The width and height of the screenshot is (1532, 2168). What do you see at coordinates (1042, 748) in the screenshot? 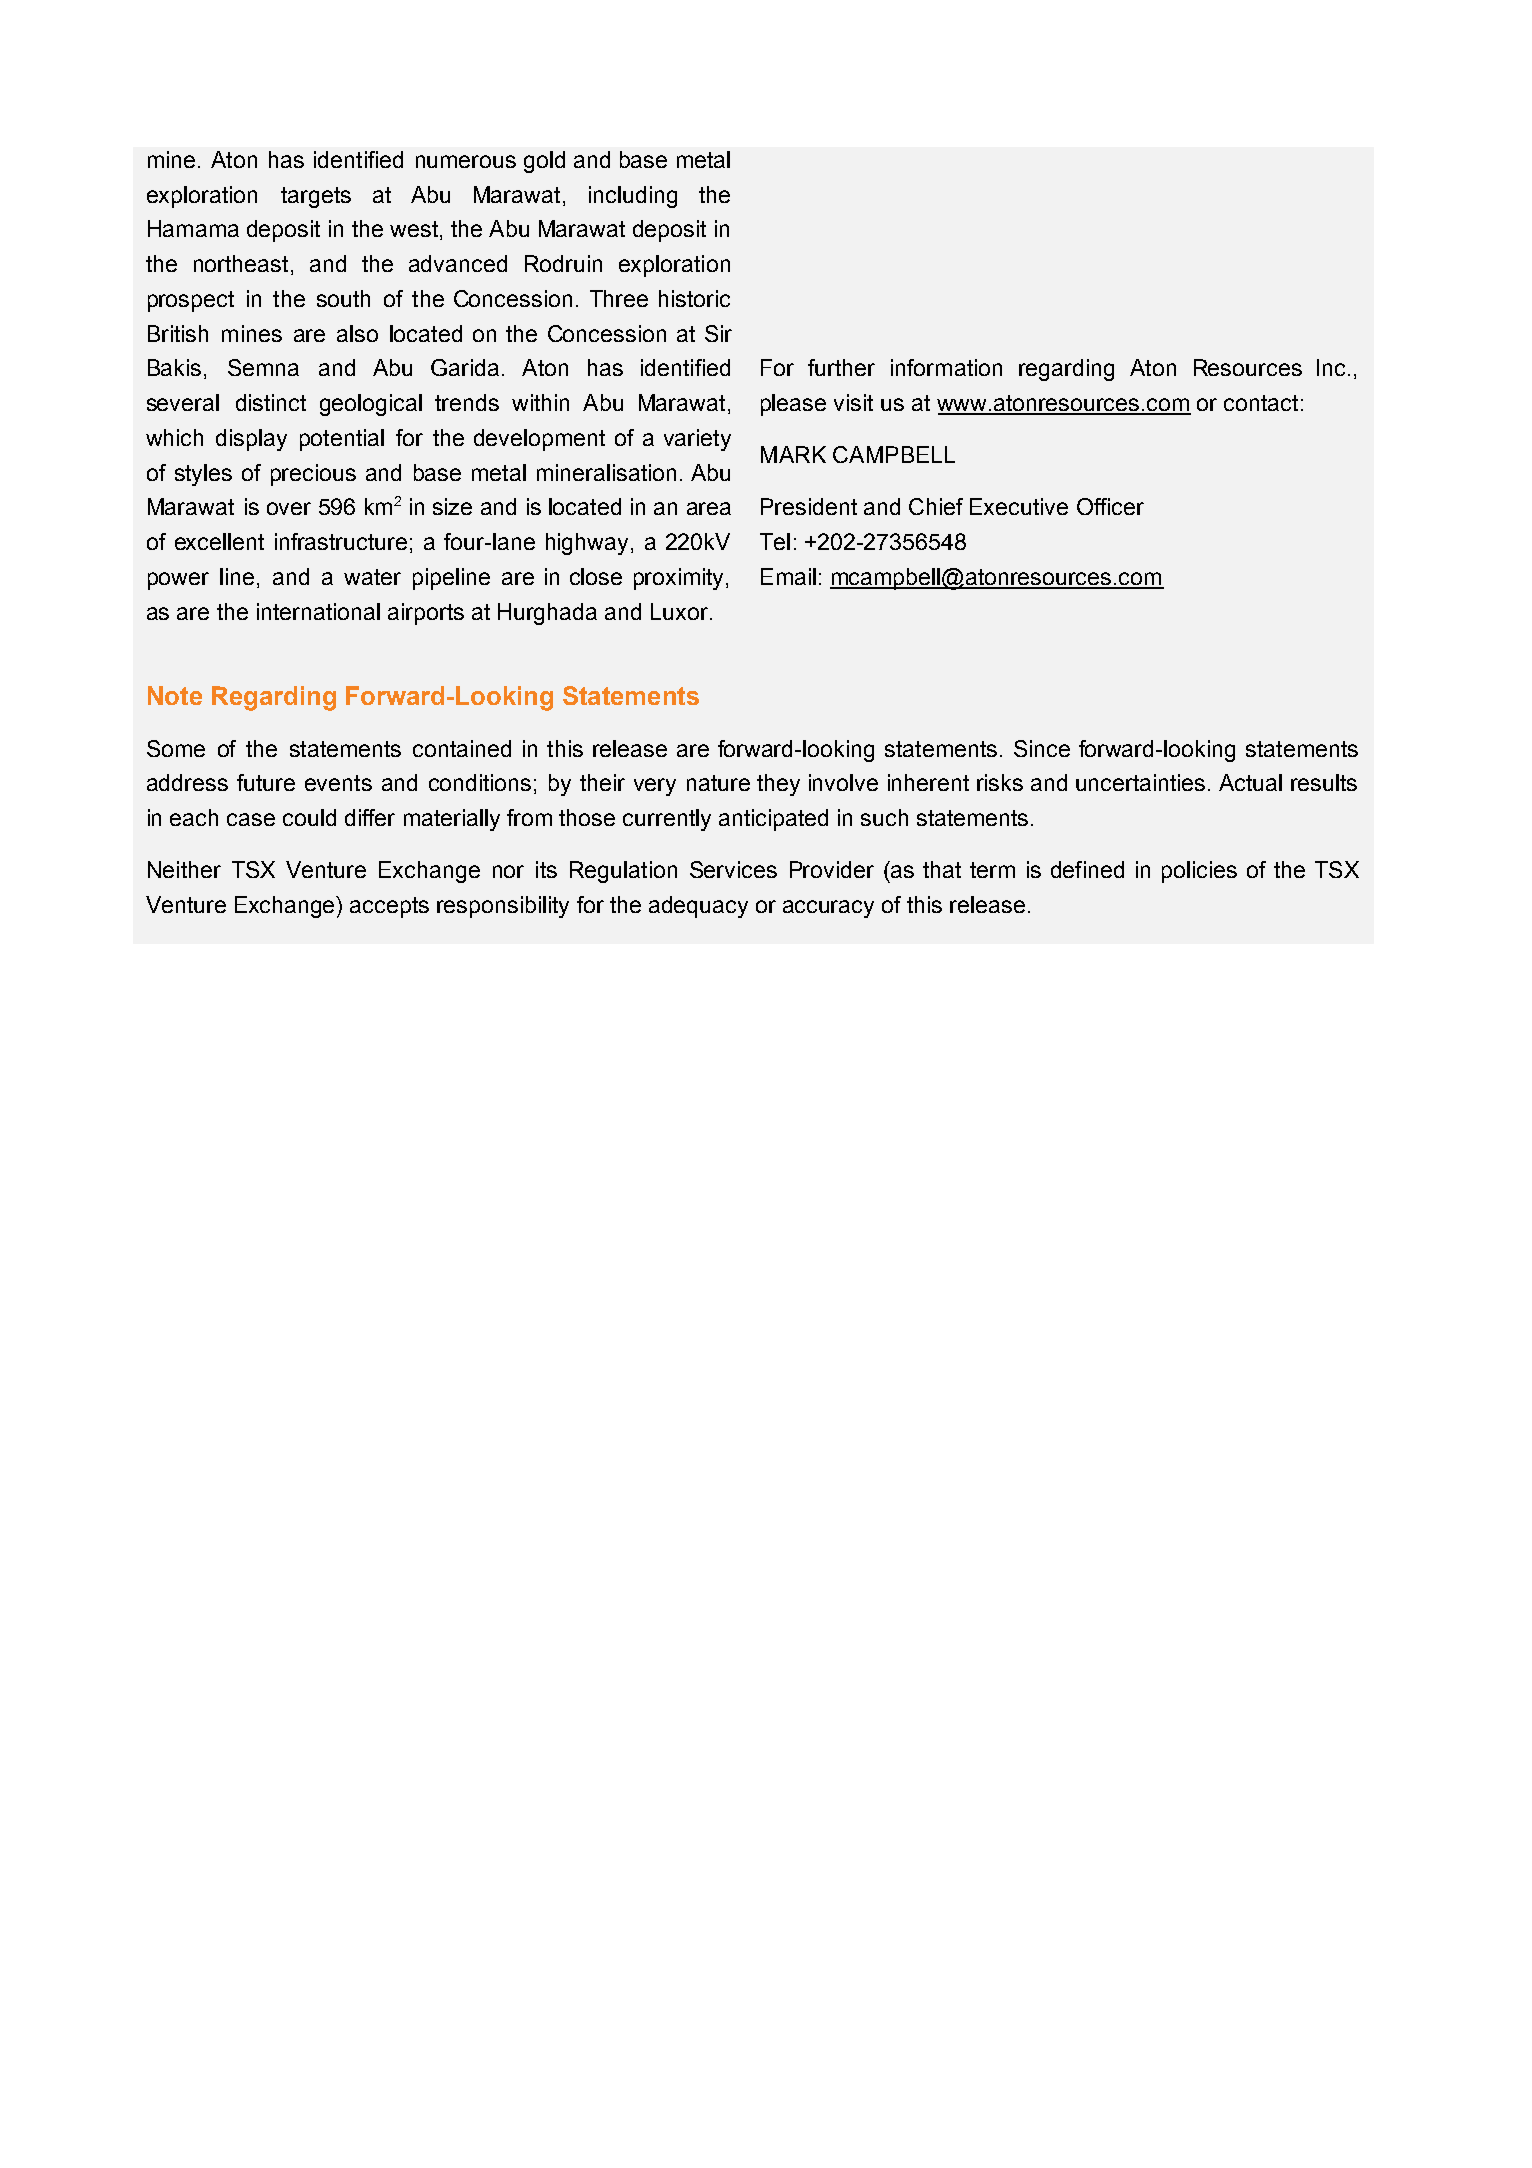
I see `Since` at bounding box center [1042, 748].
